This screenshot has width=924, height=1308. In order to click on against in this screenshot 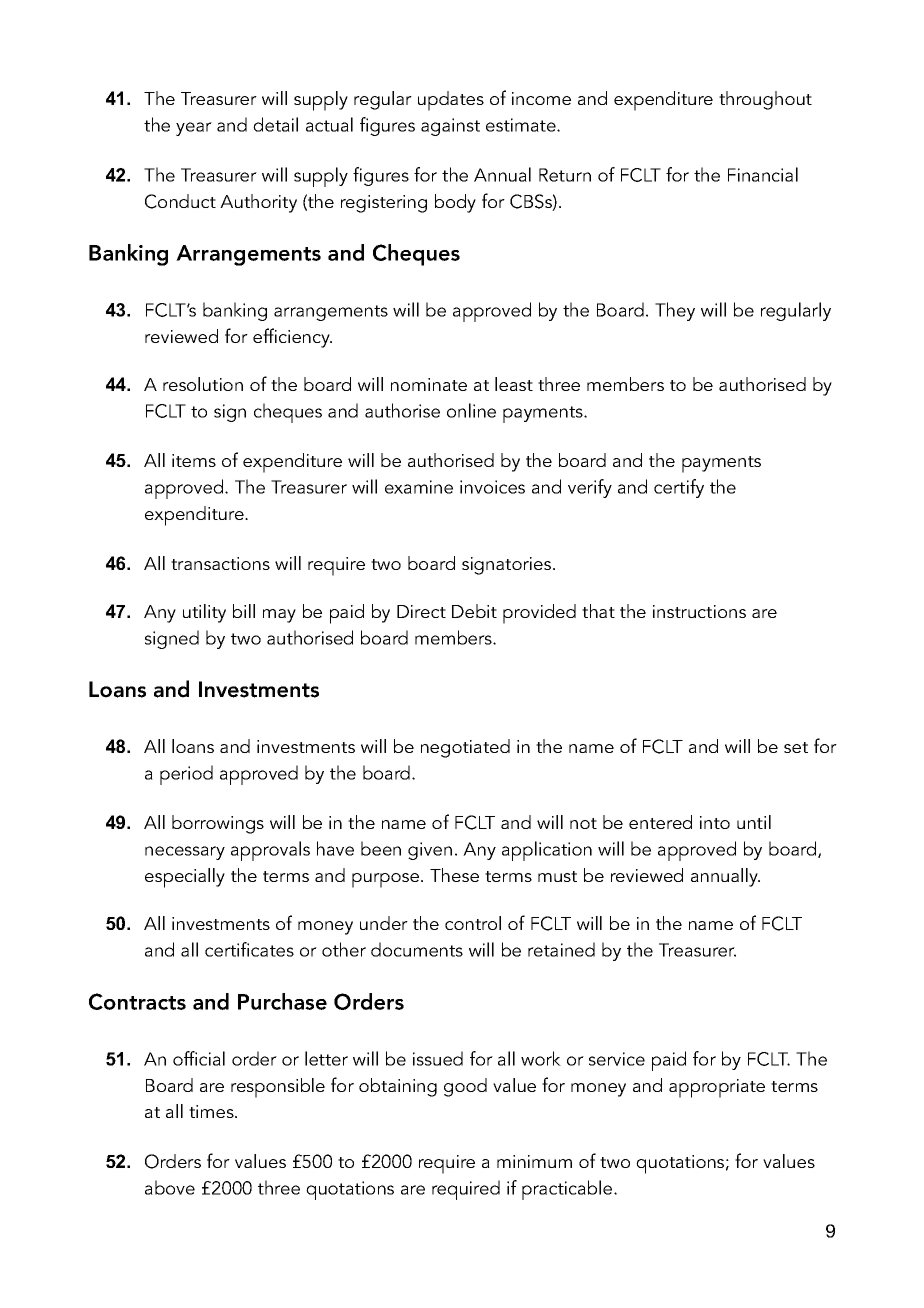, I will do `click(450, 127)`.
